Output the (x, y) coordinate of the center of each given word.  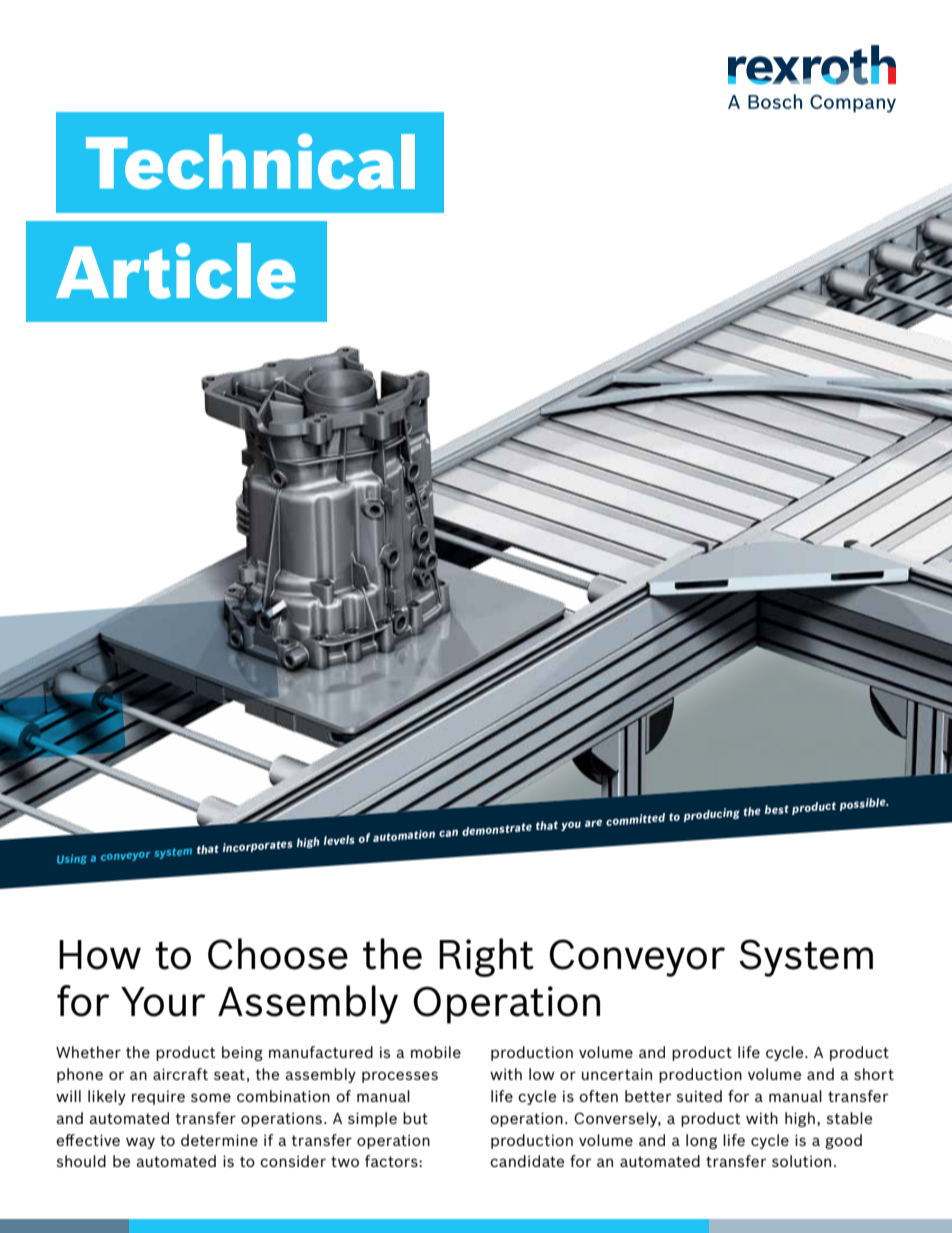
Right (486, 957)
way (140, 1143)
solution (801, 1161)
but (415, 1118)
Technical (250, 161)
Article (175, 271)
